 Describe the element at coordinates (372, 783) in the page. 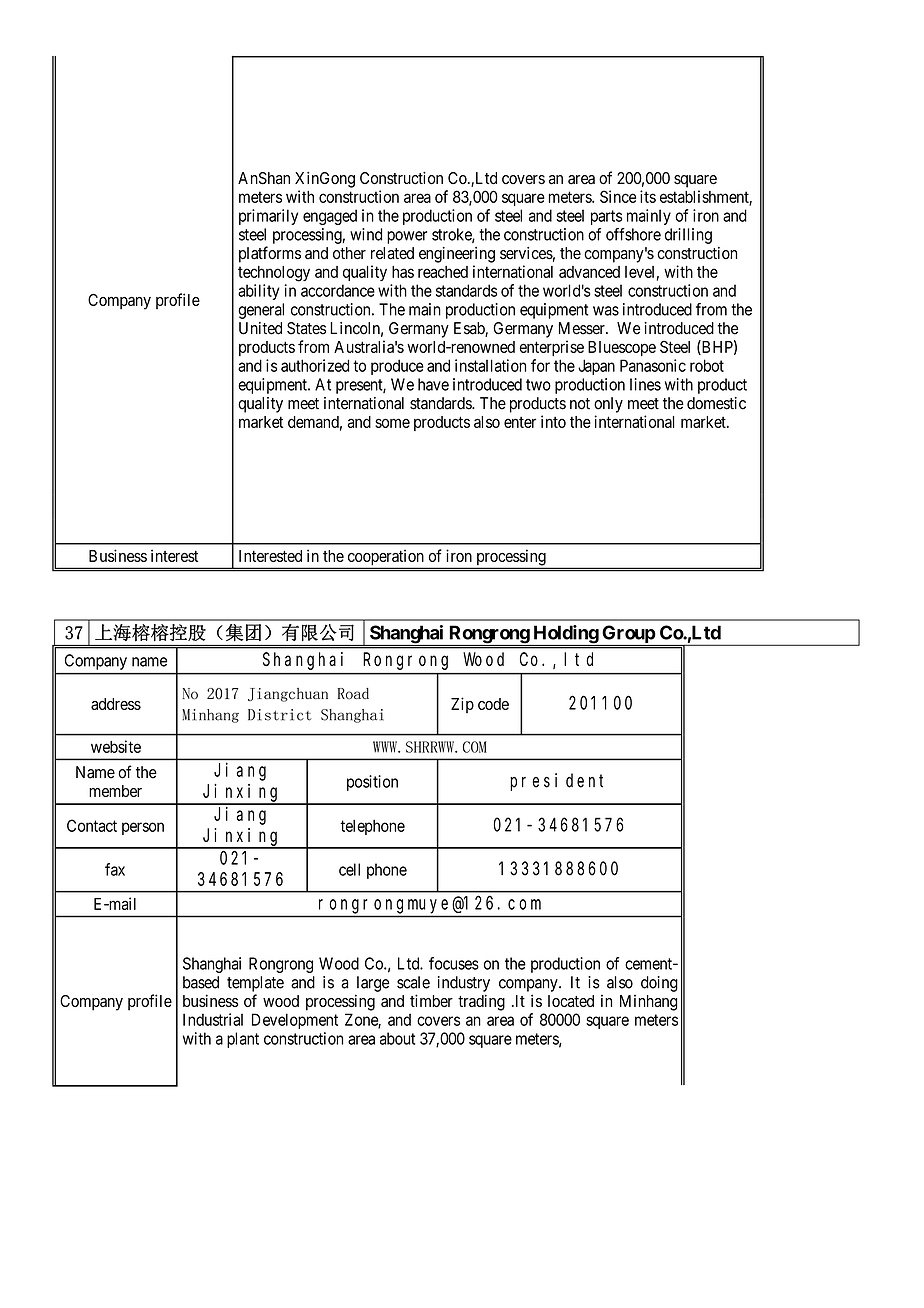

I see `position` at that location.
